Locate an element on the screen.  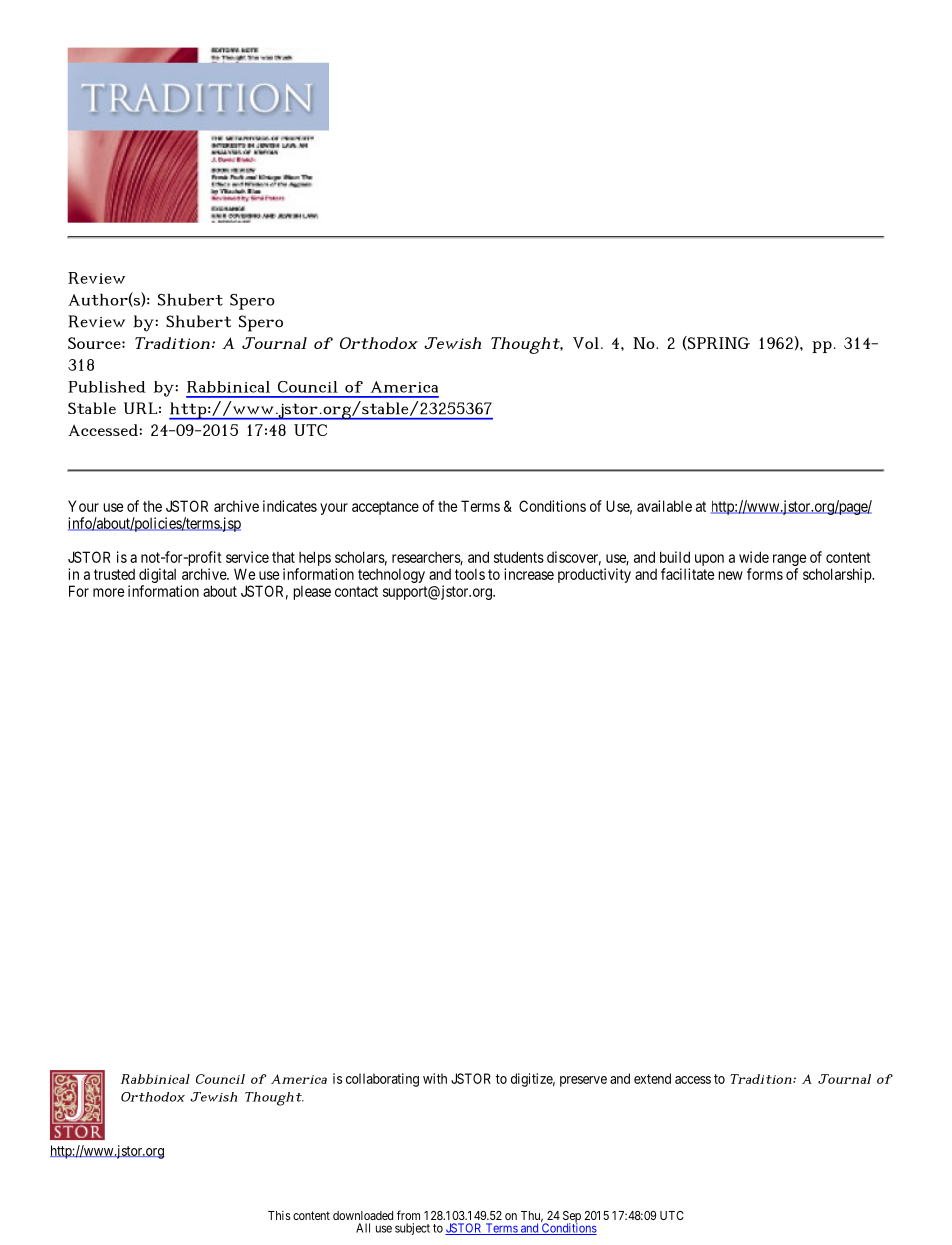
more is located at coordinates (108, 592).
